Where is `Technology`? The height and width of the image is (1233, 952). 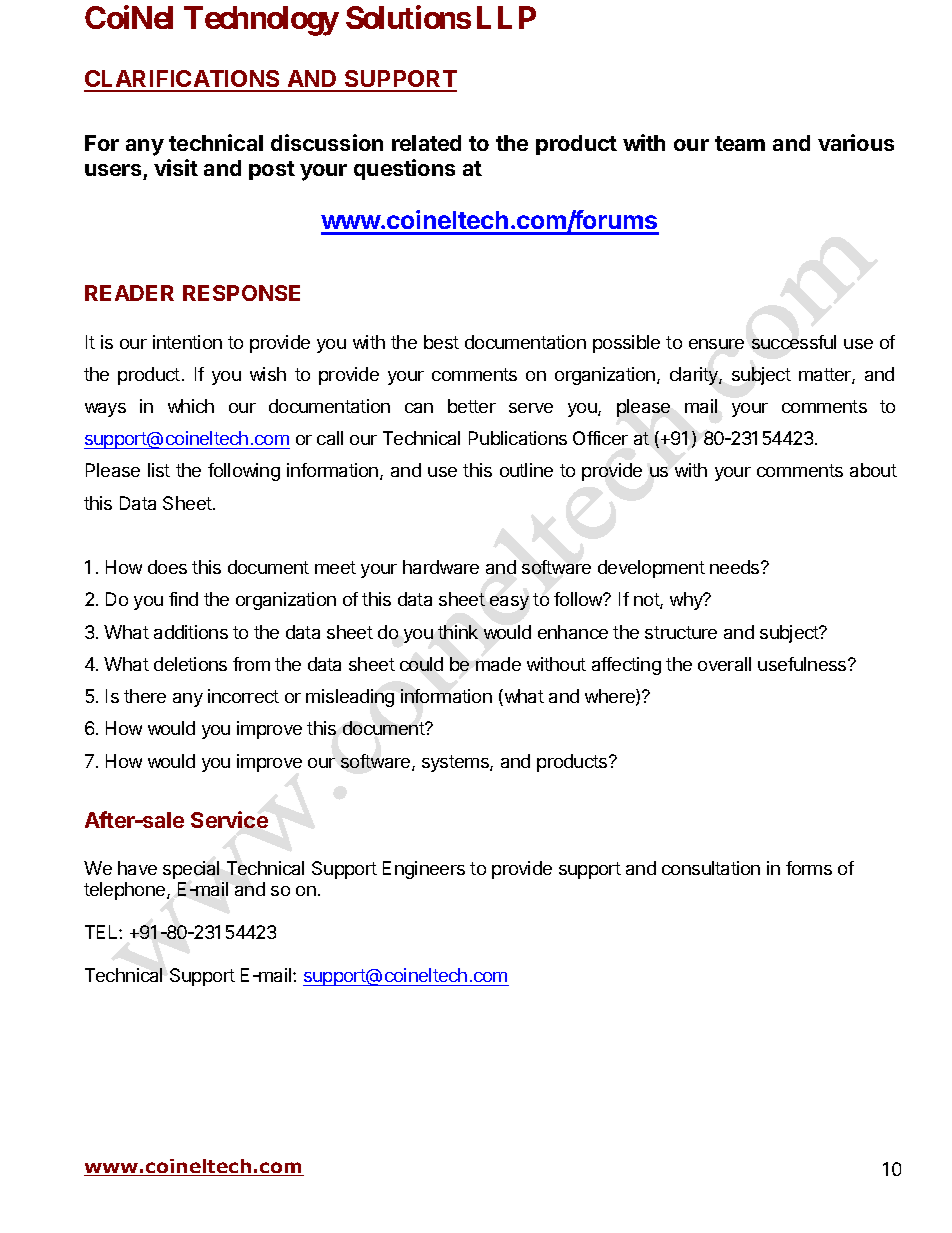 Technology is located at coordinates (261, 21).
